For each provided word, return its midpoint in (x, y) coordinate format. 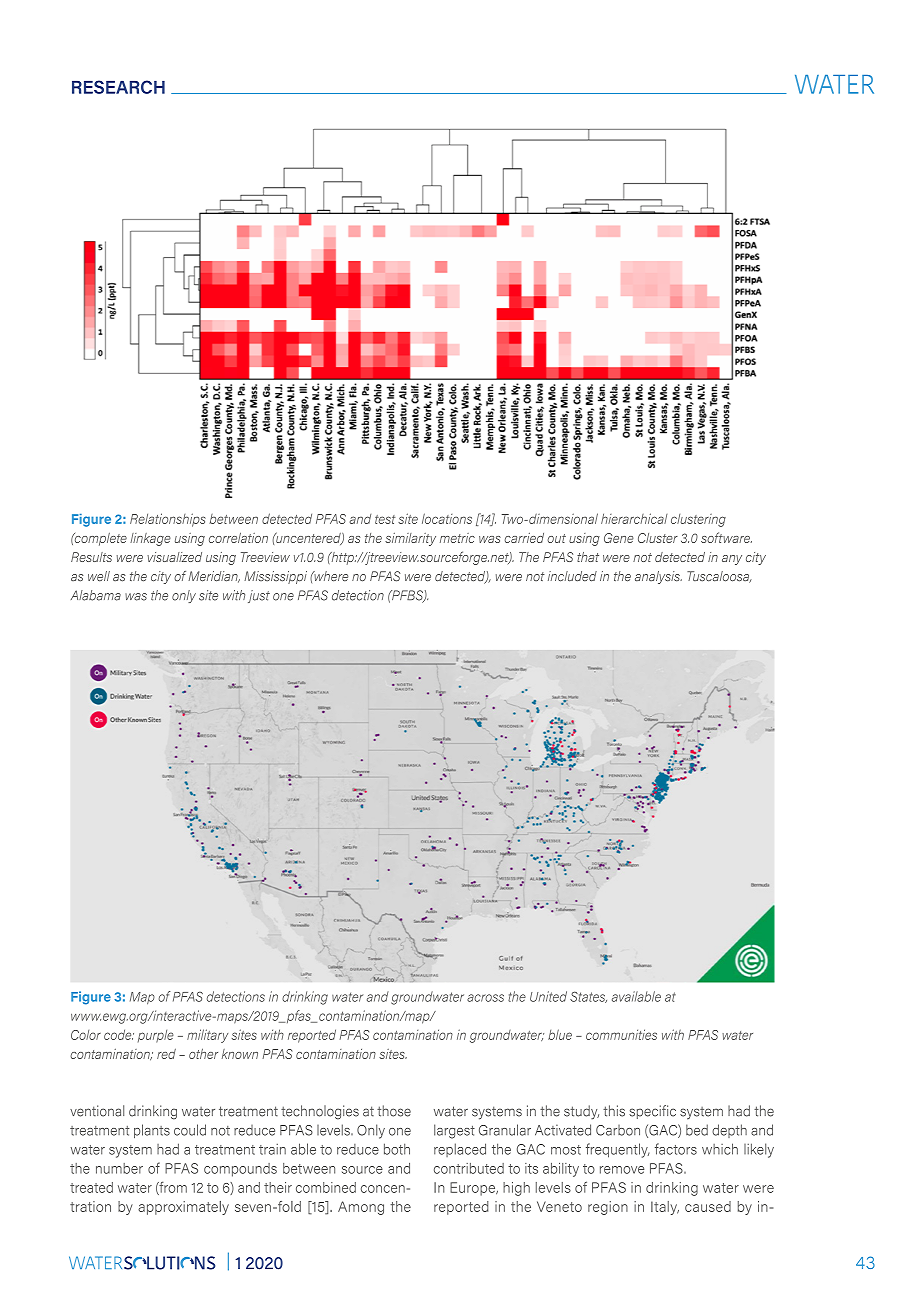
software (726, 537)
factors (676, 1149)
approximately (183, 1208)
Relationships (168, 520)
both (397, 1149)
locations (447, 518)
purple (156, 1036)
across (485, 998)
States (588, 997)
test (385, 519)
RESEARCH (118, 87)
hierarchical (634, 518)
